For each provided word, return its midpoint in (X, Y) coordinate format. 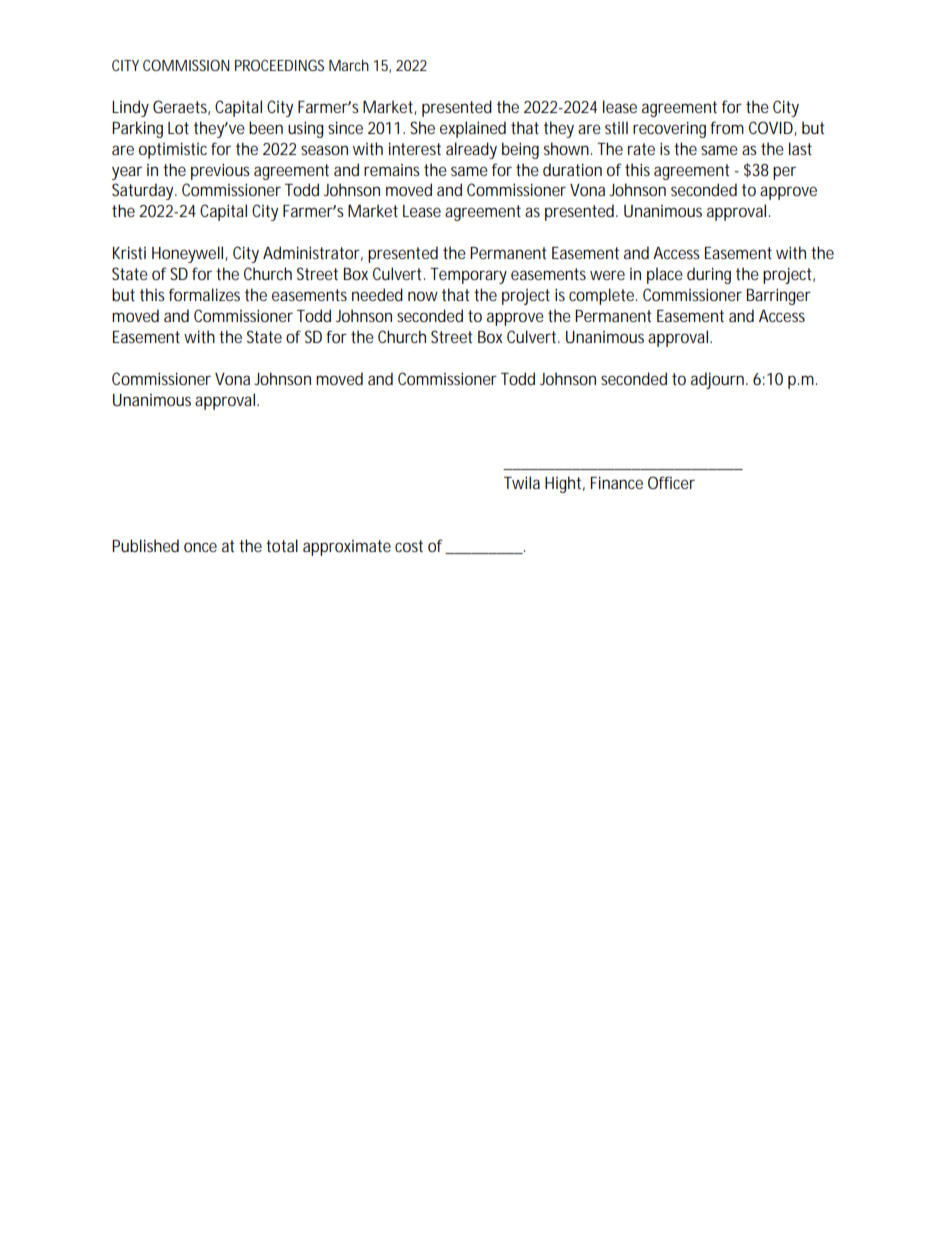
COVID (771, 127)
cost (409, 546)
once (200, 547)
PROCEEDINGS (279, 65)
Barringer (779, 296)
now (423, 296)
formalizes (204, 294)
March (349, 65)
